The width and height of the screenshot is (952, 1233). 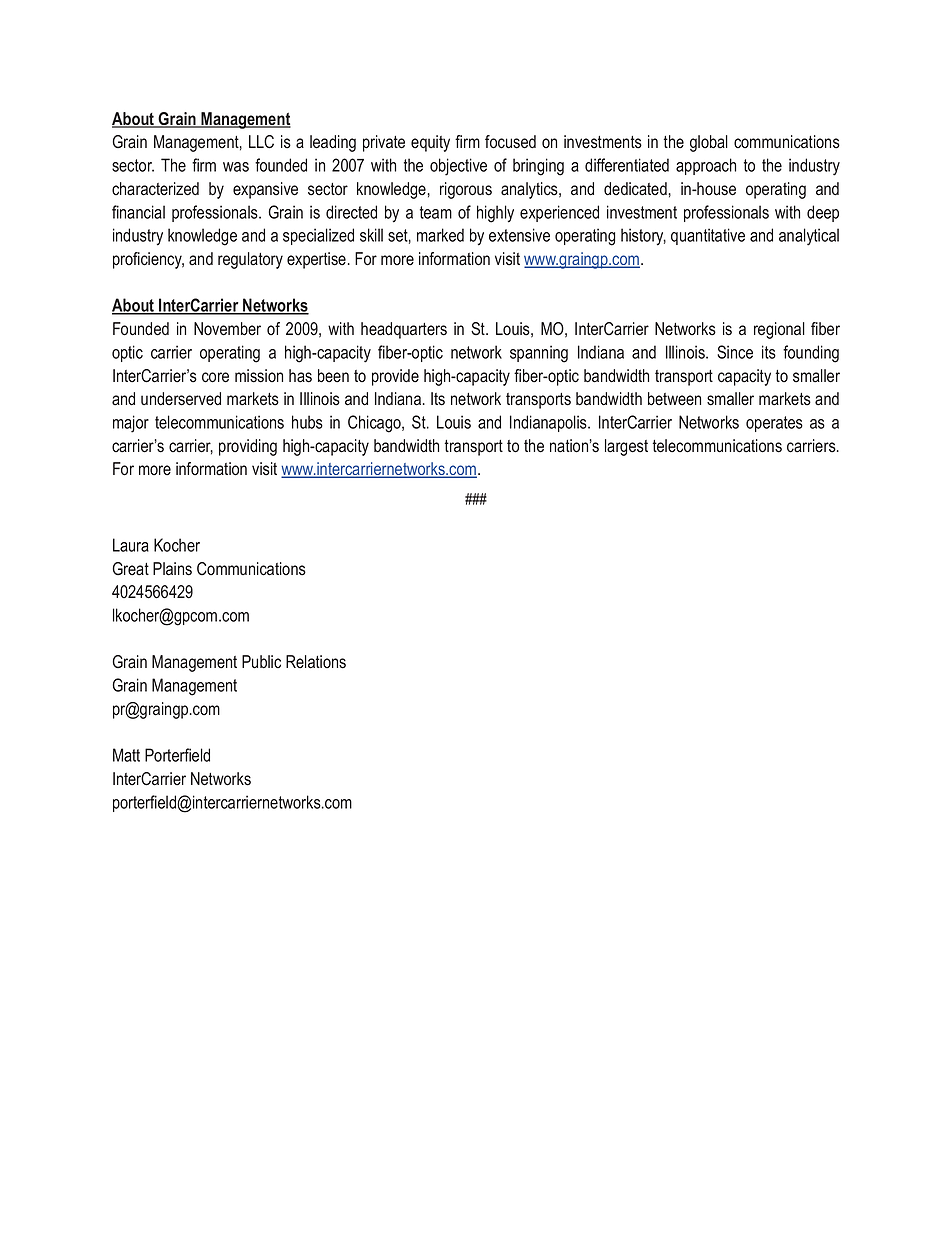 What do you see at coordinates (236, 167) in the screenshot?
I see `was` at bounding box center [236, 167].
